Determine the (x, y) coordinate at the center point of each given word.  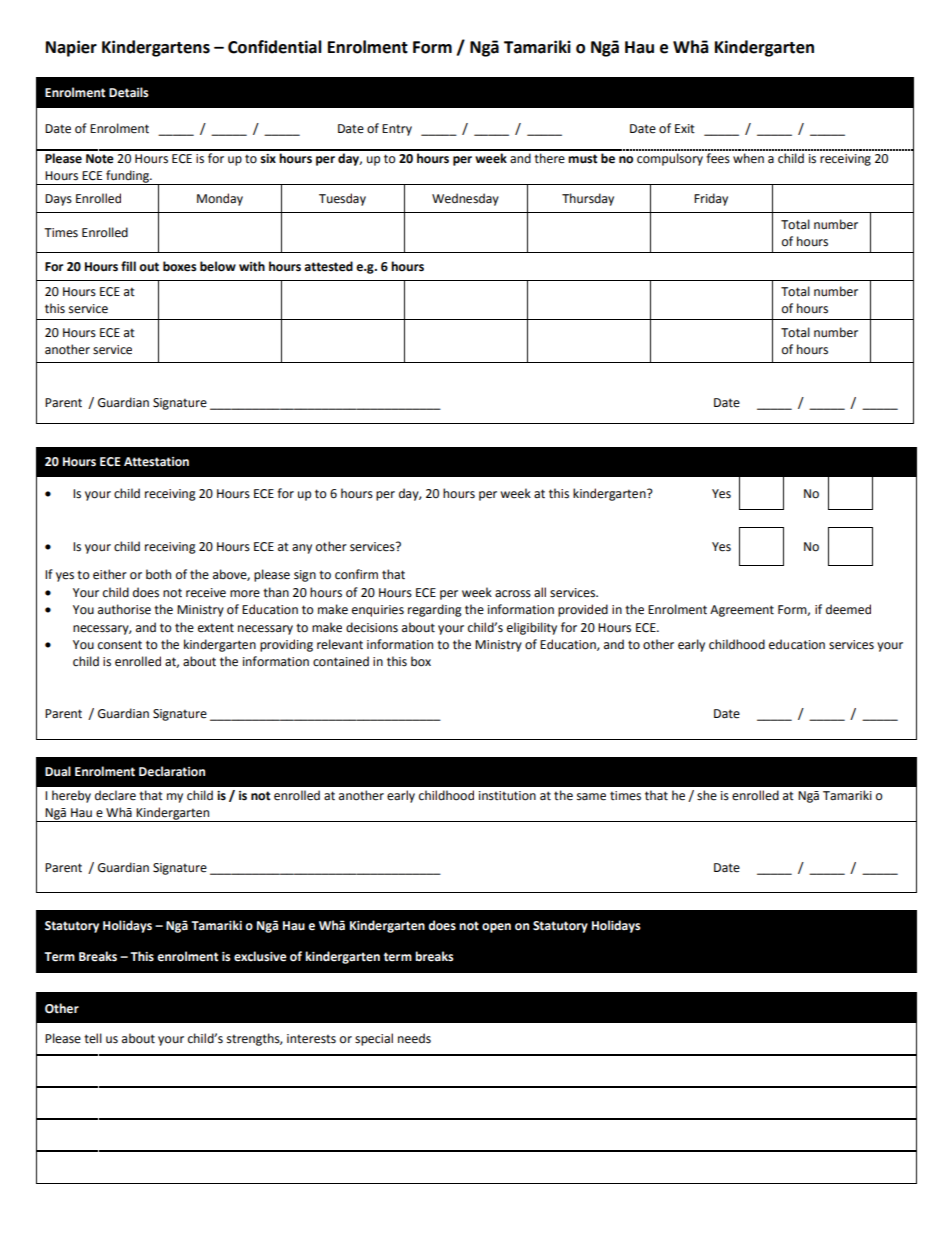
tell (93, 1038)
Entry (397, 130)
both (158, 574)
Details (129, 92)
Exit (685, 128)
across (513, 594)
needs (414, 1038)
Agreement (742, 611)
